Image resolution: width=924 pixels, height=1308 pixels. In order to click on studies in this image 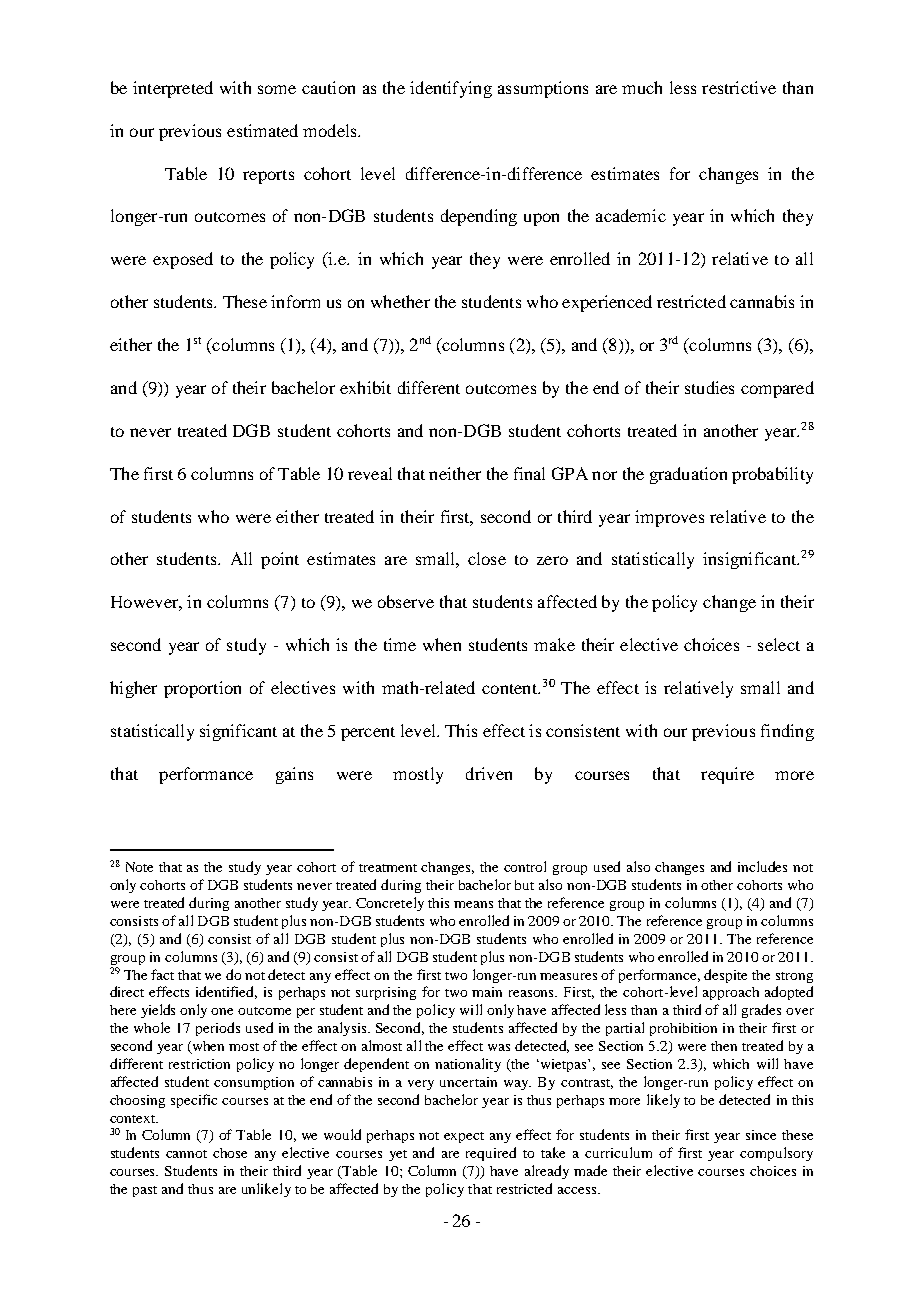, I will do `click(709, 387)`.
